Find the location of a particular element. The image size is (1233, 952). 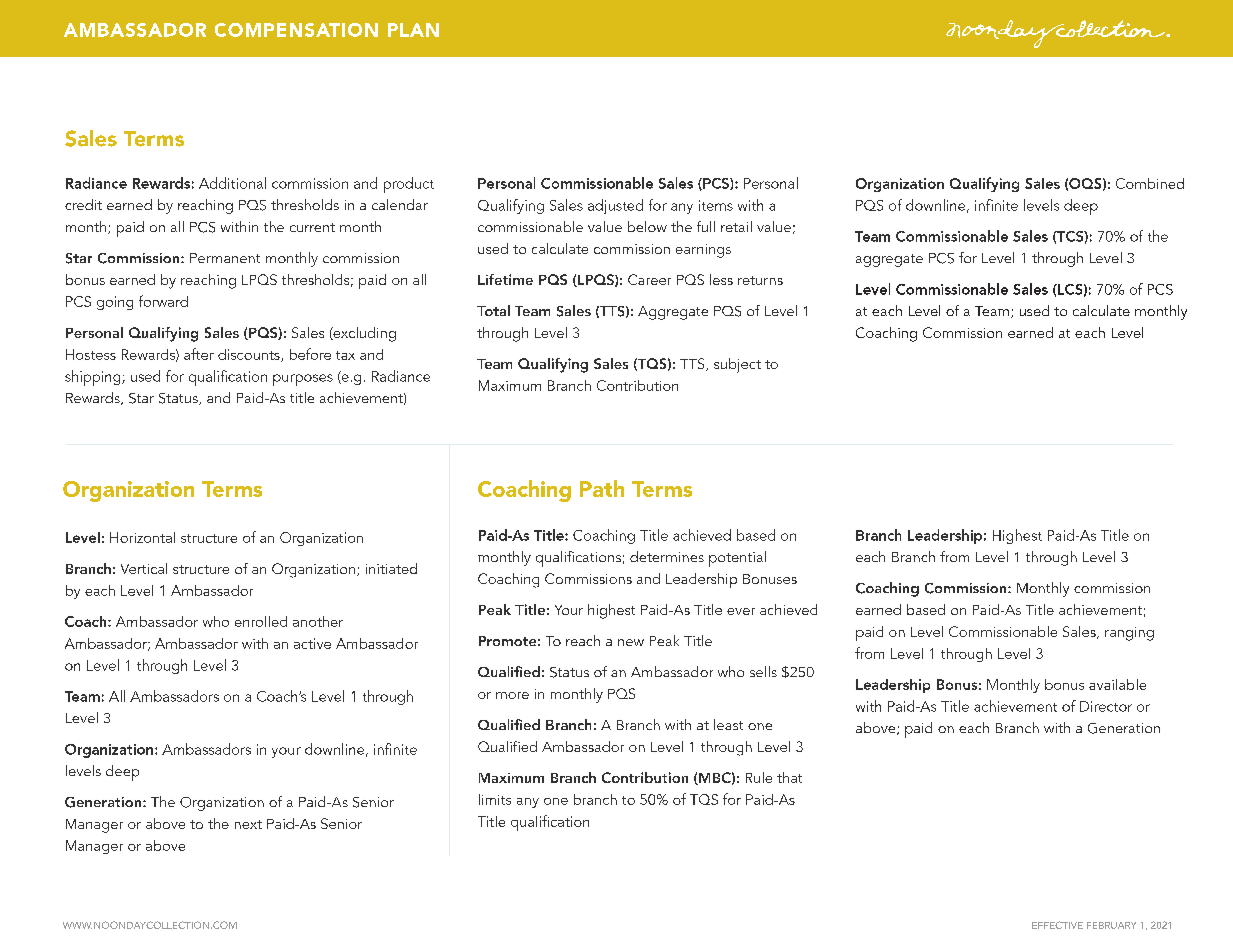

COMPENSATION is located at coordinates (296, 30).
